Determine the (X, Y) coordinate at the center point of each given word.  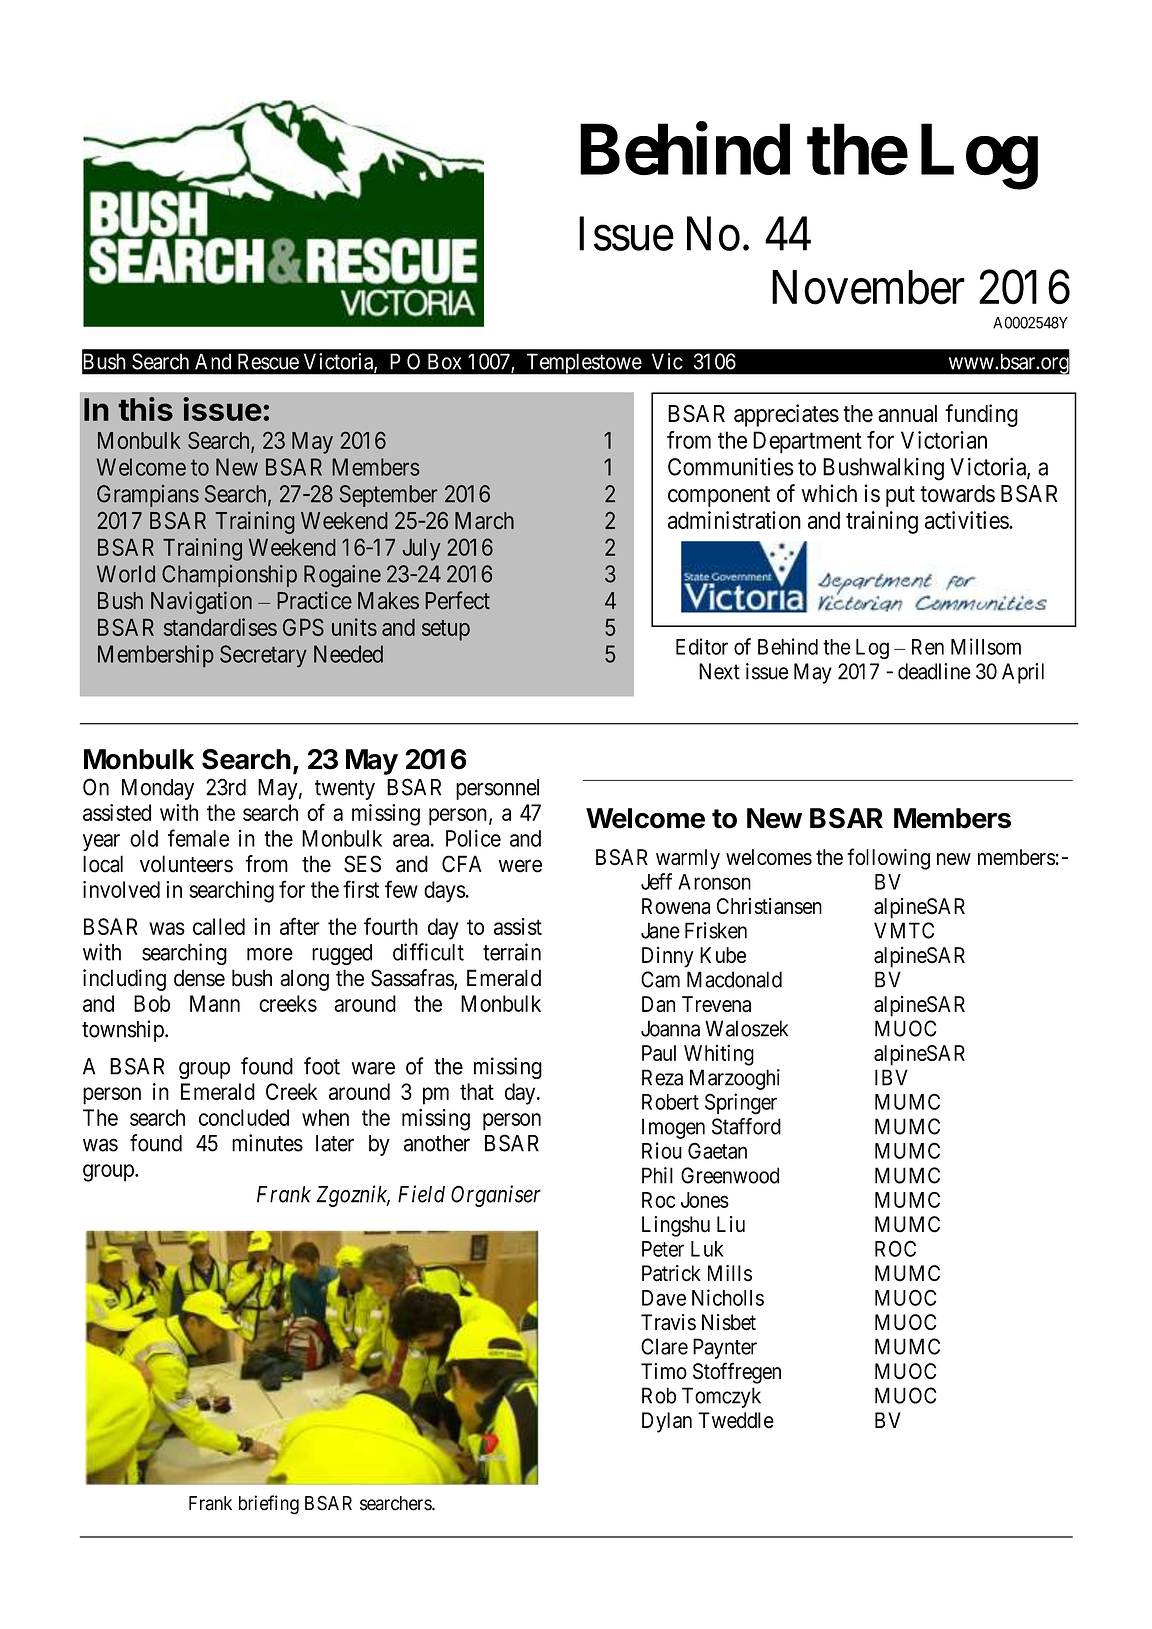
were (520, 866)
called (219, 926)
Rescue (268, 361)
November (868, 287)
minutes (267, 1143)
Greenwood (730, 1175)
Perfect (457, 600)
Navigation (201, 602)
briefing (269, 1505)
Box (445, 361)
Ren (928, 647)
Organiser (496, 1196)
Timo (664, 1371)
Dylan (667, 1422)
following (888, 859)
